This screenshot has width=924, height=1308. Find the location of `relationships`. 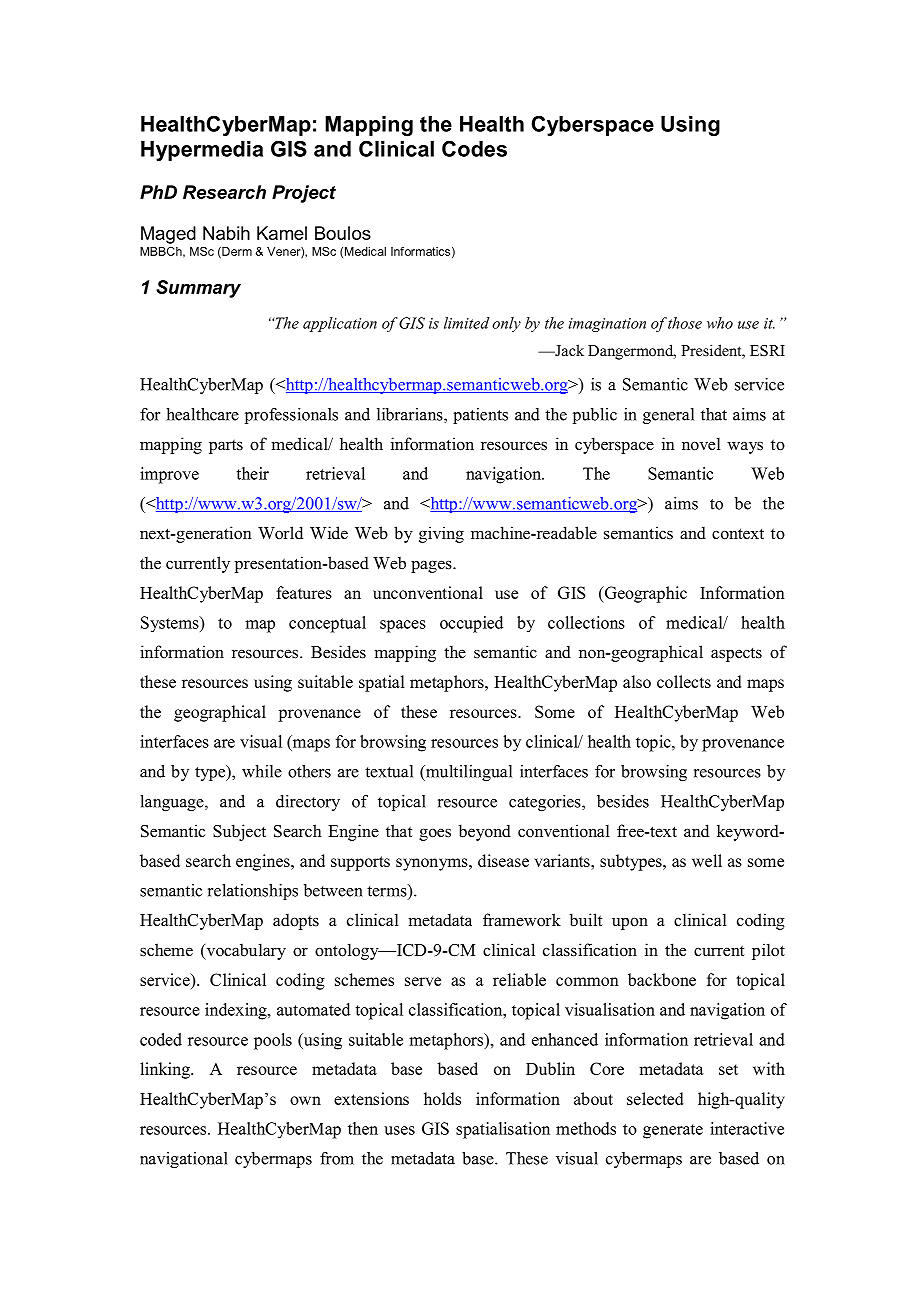

relationships is located at coordinates (253, 892).
